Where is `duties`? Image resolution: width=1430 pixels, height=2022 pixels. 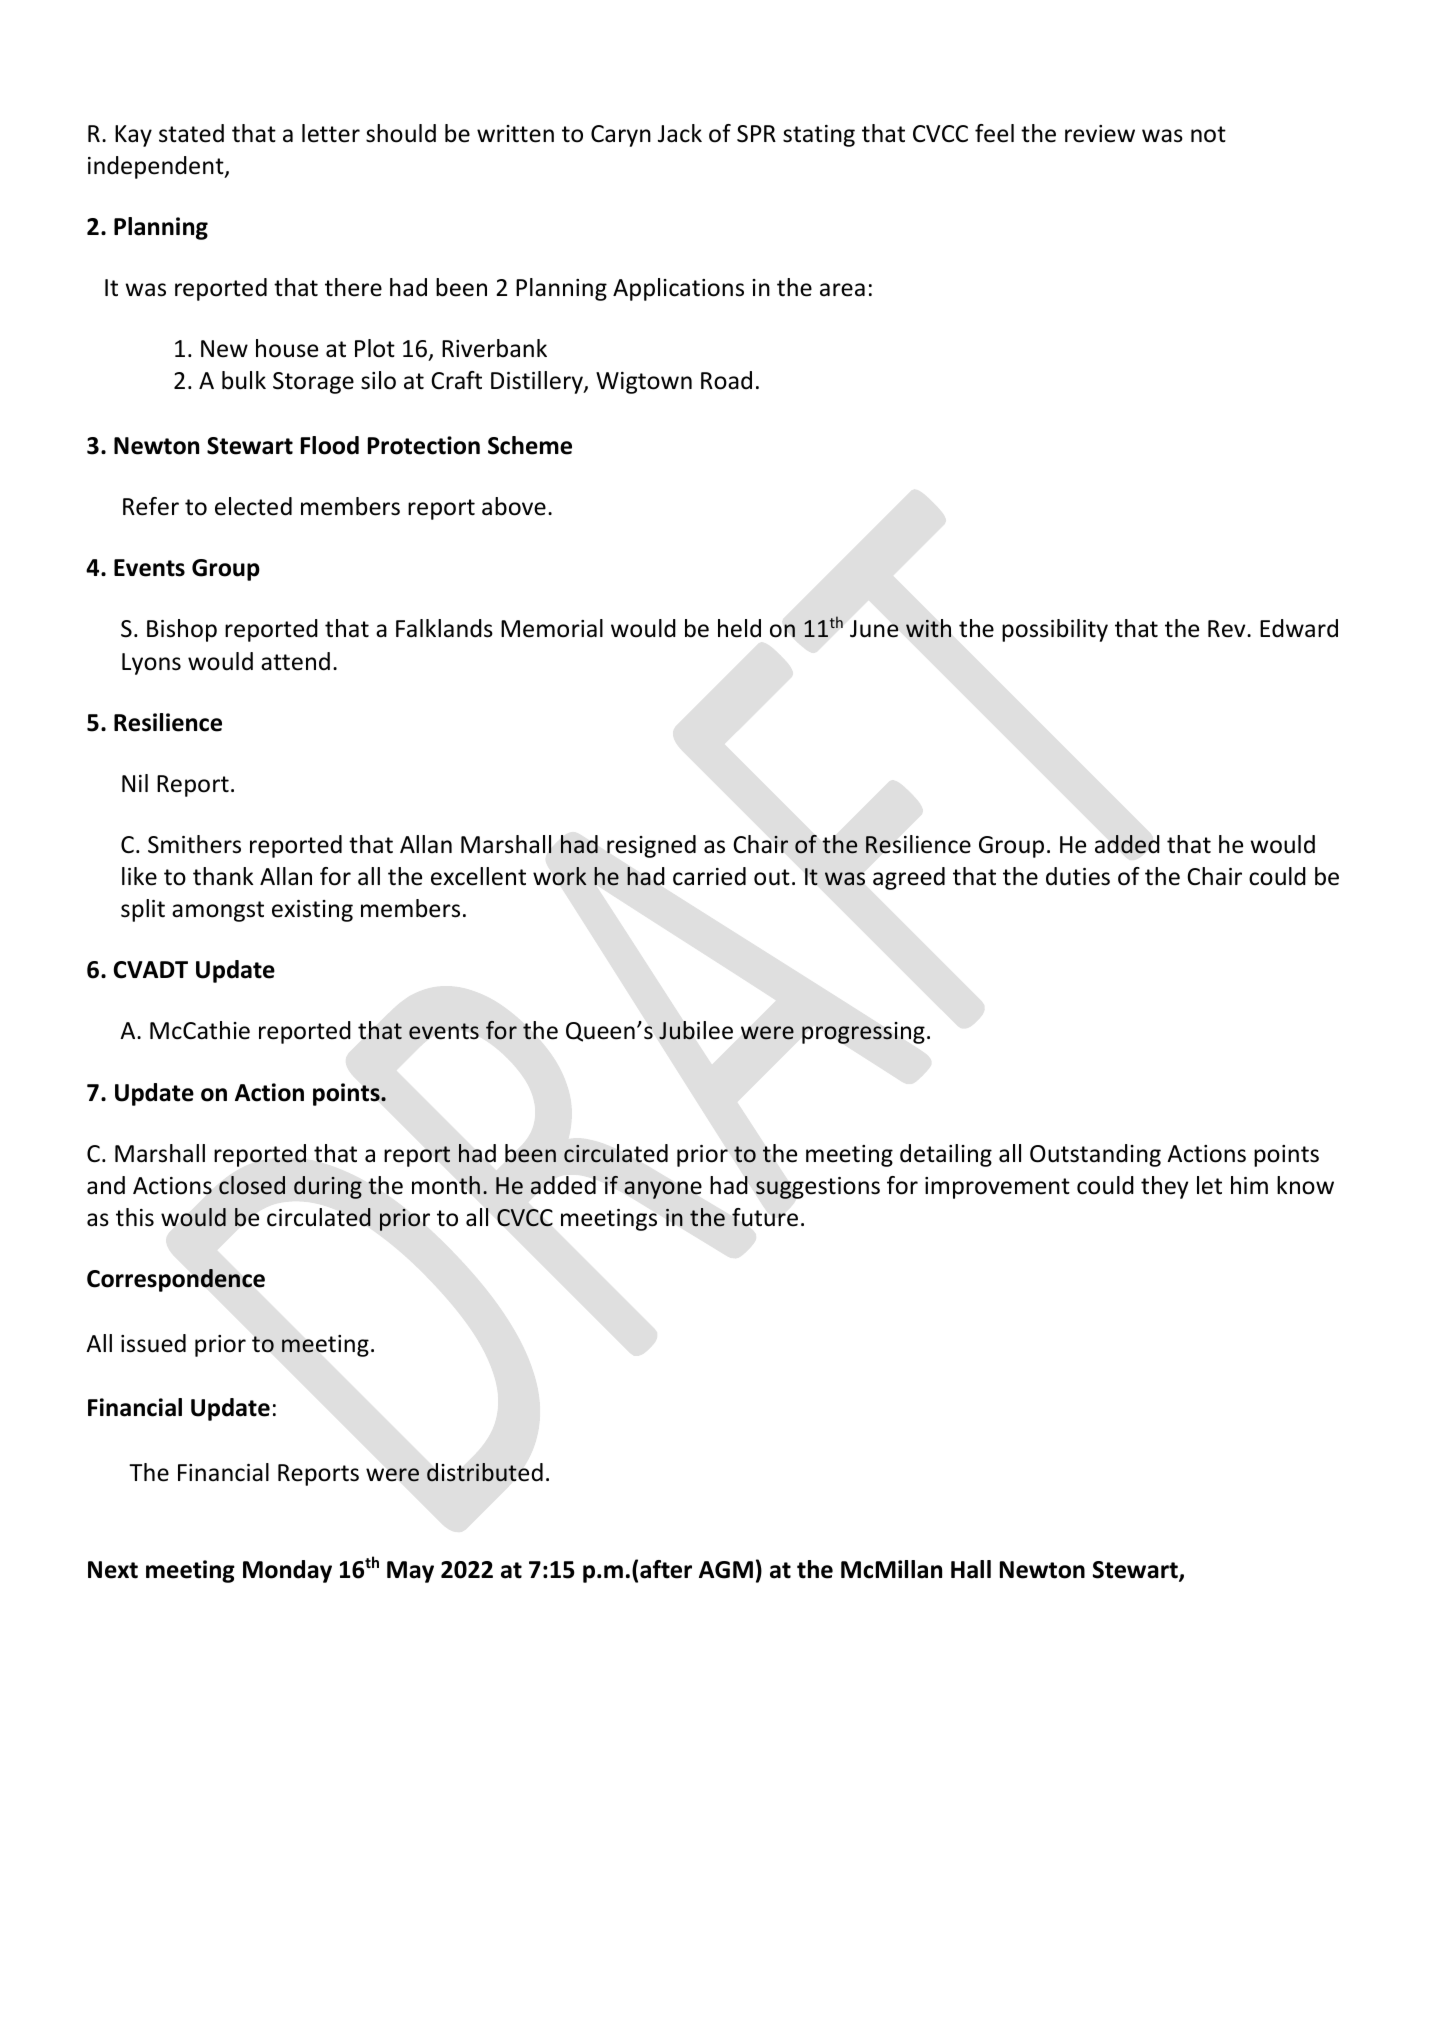
duties is located at coordinates (1078, 876).
